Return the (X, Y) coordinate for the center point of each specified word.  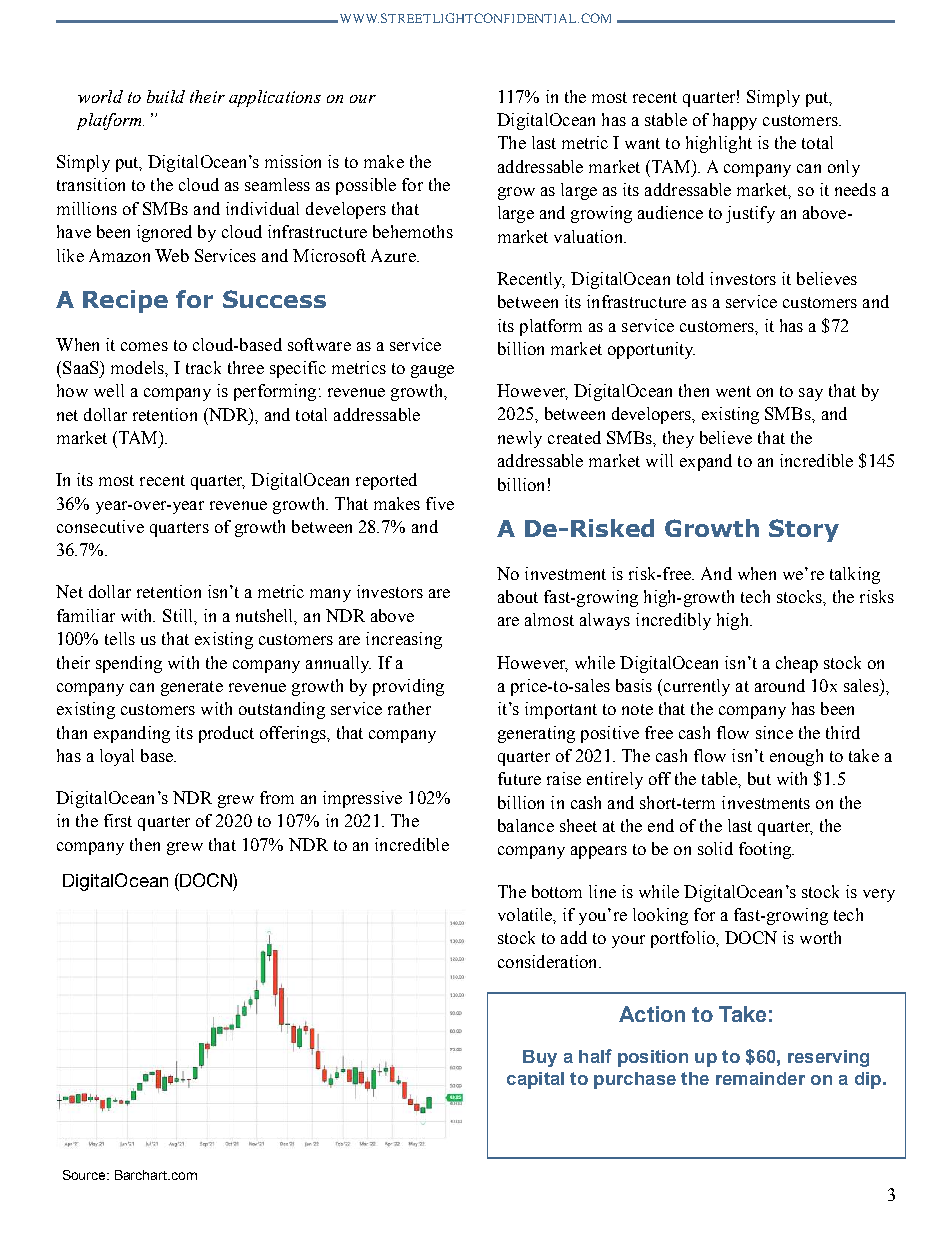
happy (735, 121)
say (811, 394)
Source (85, 1175)
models (138, 367)
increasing (404, 640)
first (118, 820)
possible (366, 186)
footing (766, 850)
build (166, 96)
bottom (557, 891)
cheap (797, 664)
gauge (432, 371)
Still (179, 615)
